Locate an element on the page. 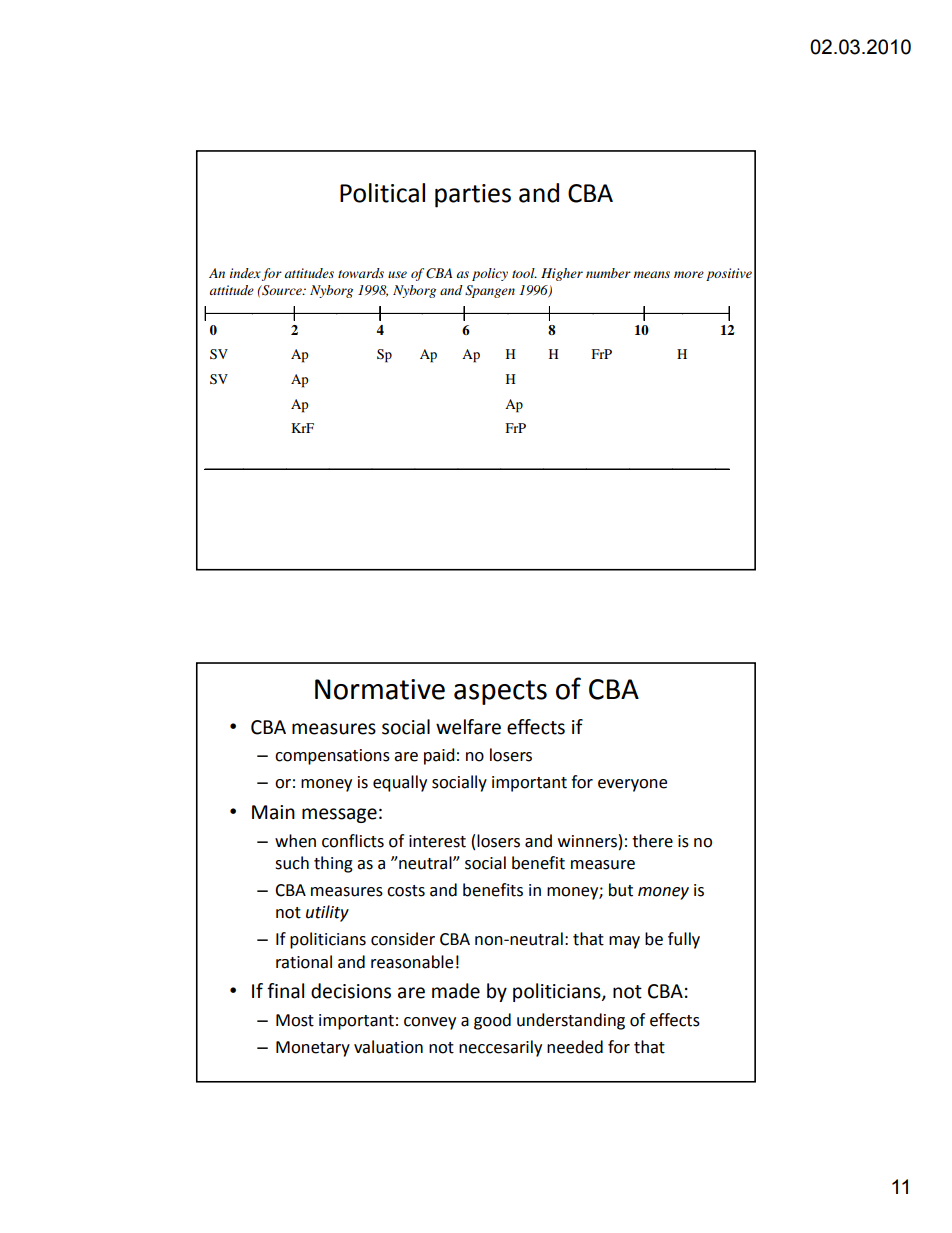 The height and width of the image is (1233, 952). compensations is located at coordinates (332, 757).
